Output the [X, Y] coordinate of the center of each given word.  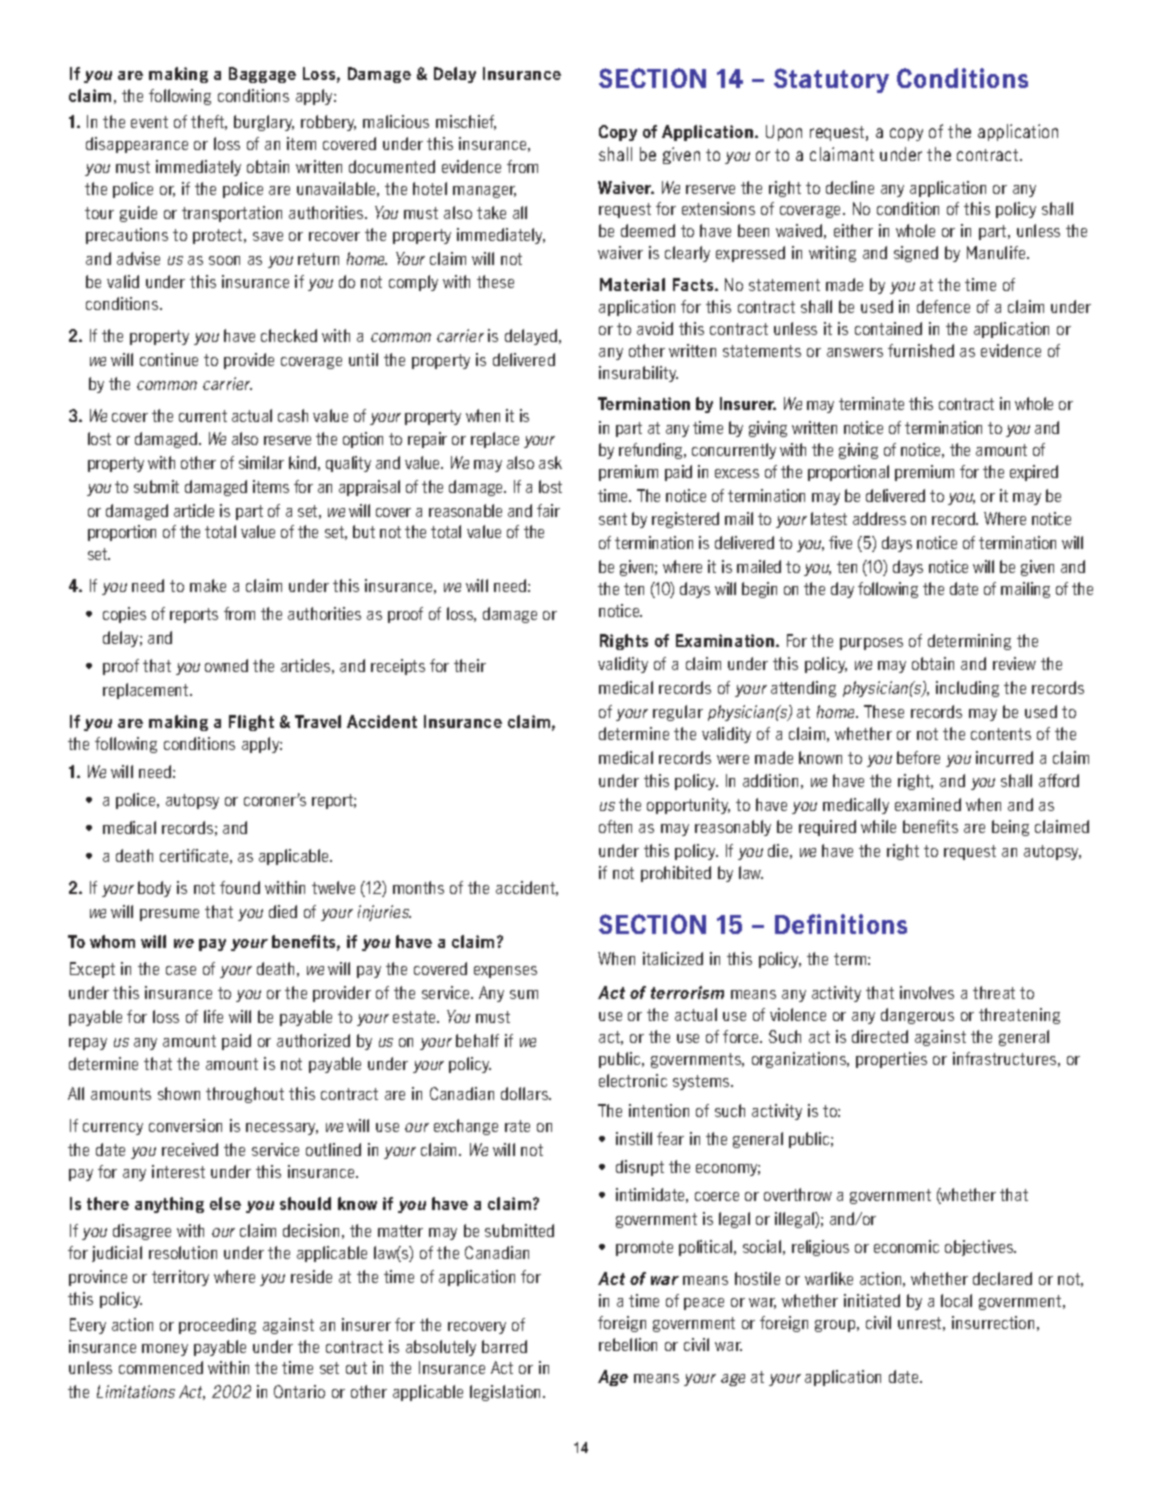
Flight [251, 723]
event [149, 122]
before [918, 757]
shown [179, 1093]
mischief [466, 122]
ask [550, 462]
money [165, 1350]
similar [261, 462]
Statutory [831, 80]
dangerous [917, 1016]
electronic [633, 1080]
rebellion [628, 1344]
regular [678, 713]
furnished [921, 350]
